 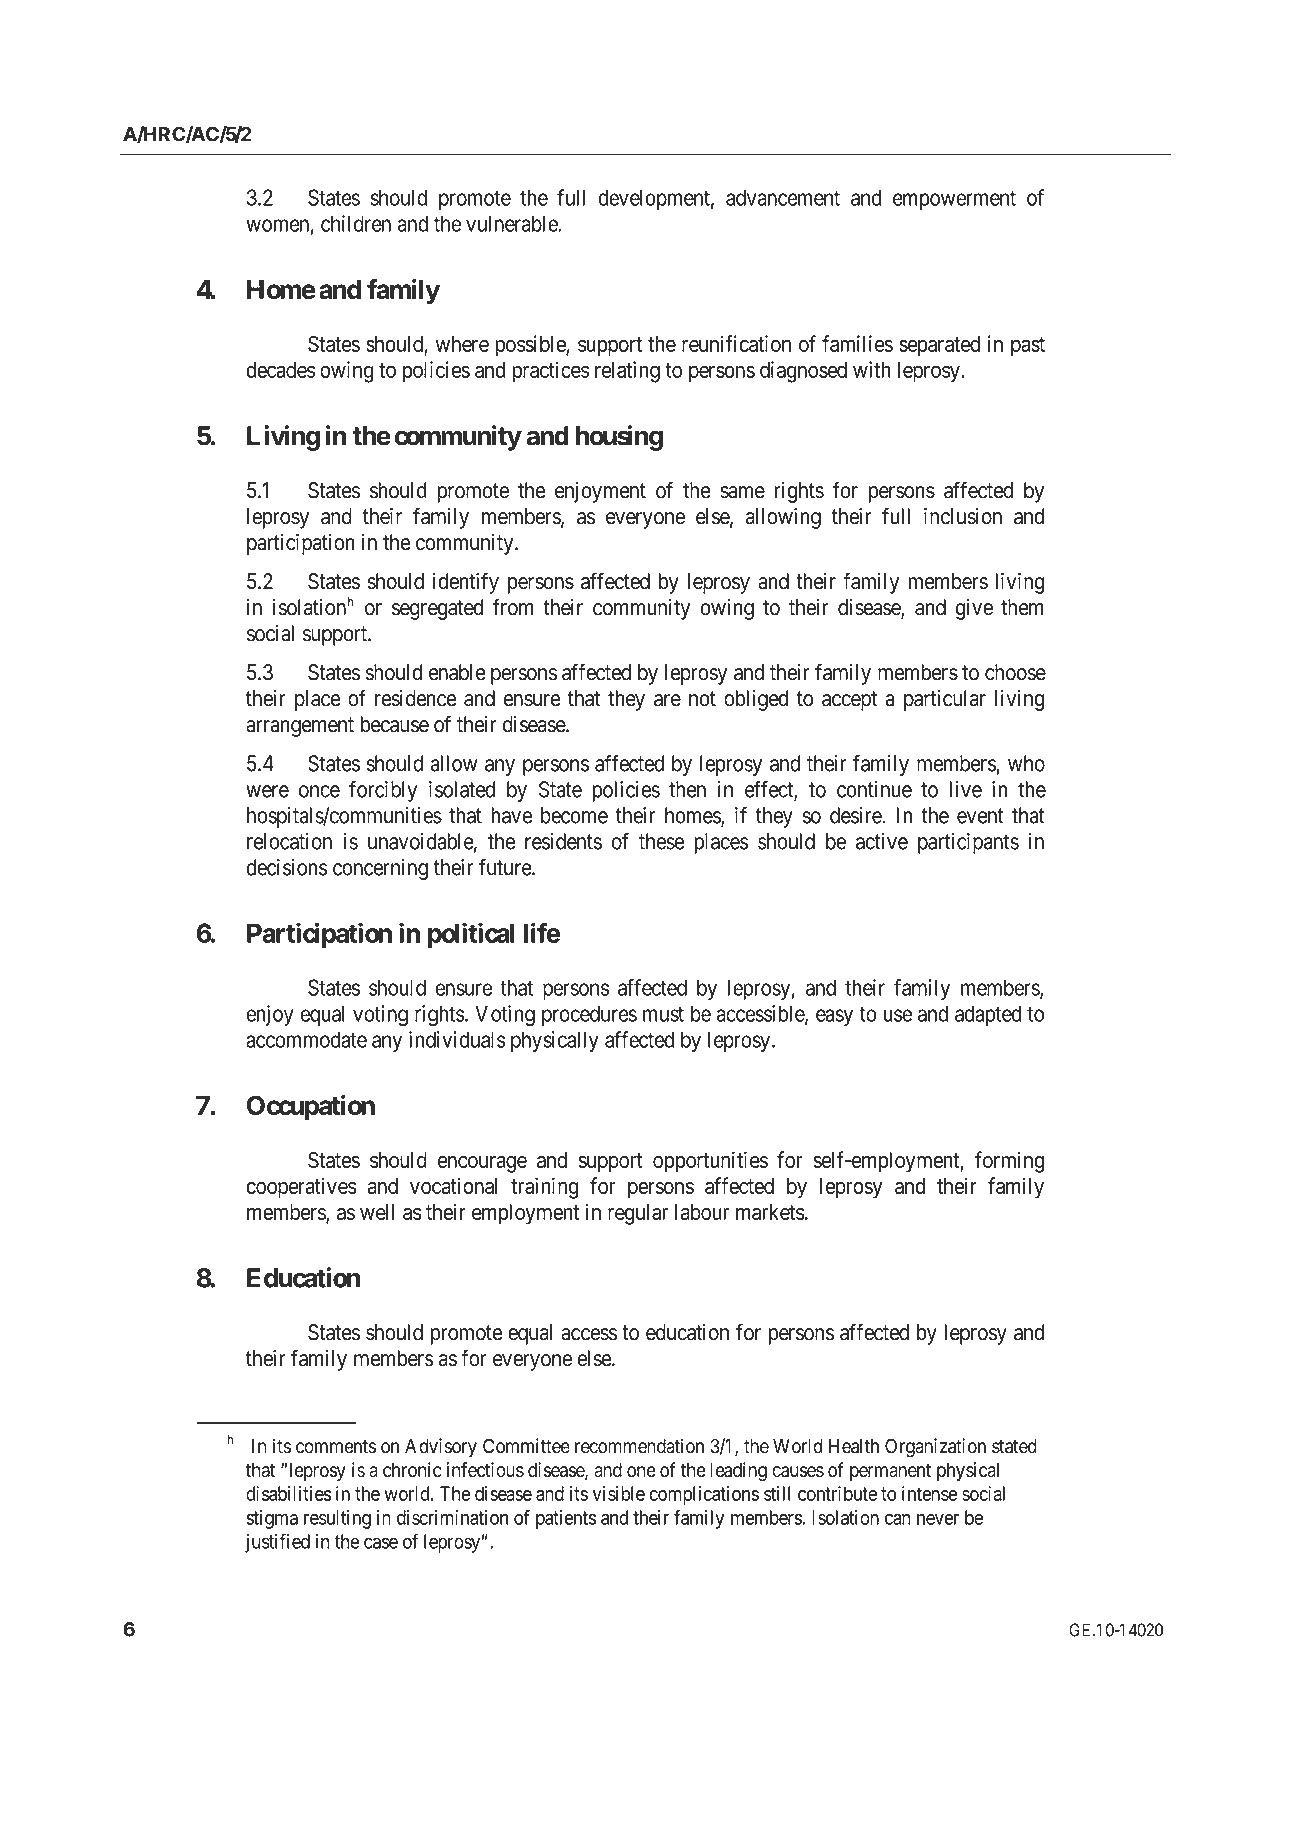 I want to click on empowerment, so click(x=954, y=200).
